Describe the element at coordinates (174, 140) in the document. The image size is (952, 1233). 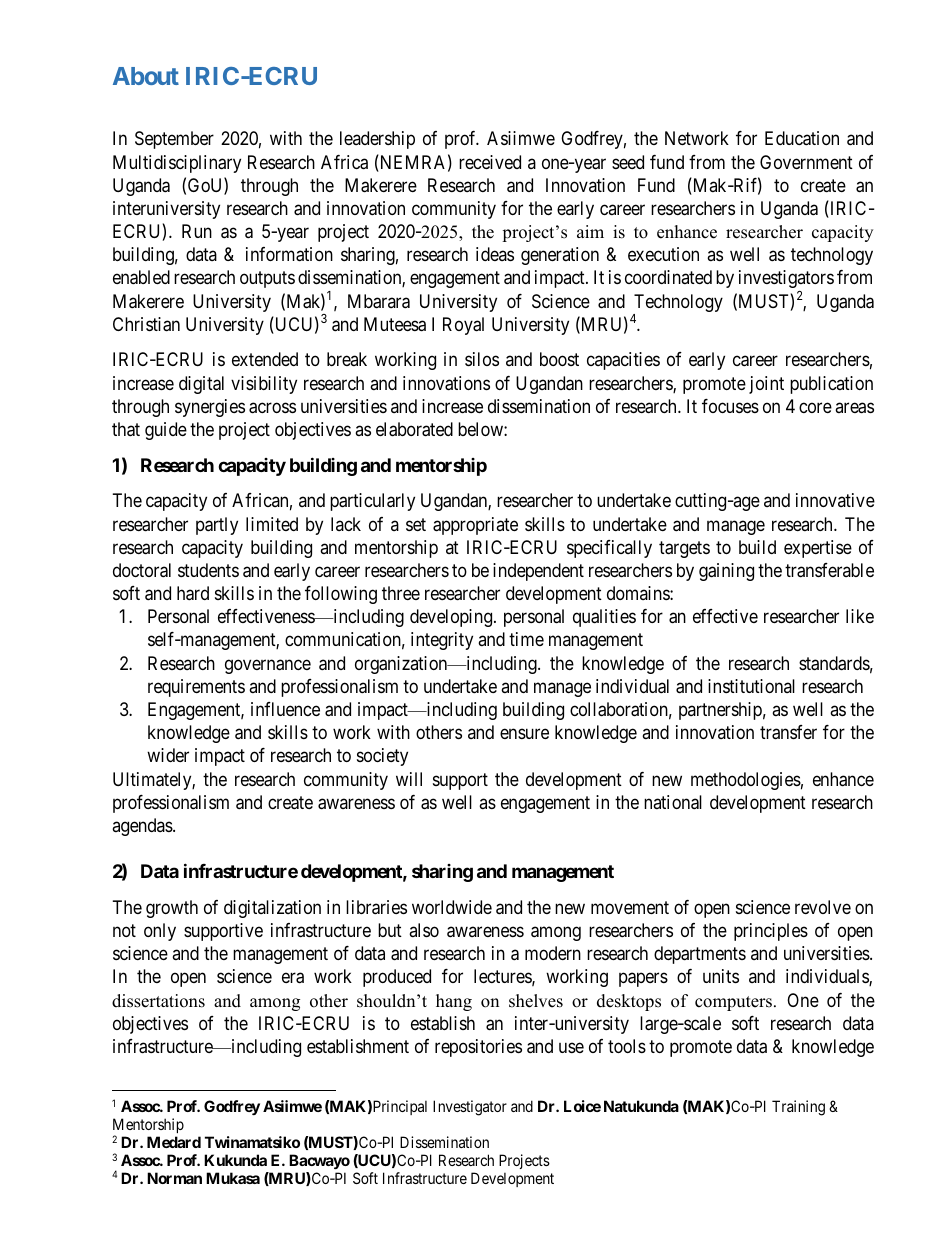
I see `September` at that location.
